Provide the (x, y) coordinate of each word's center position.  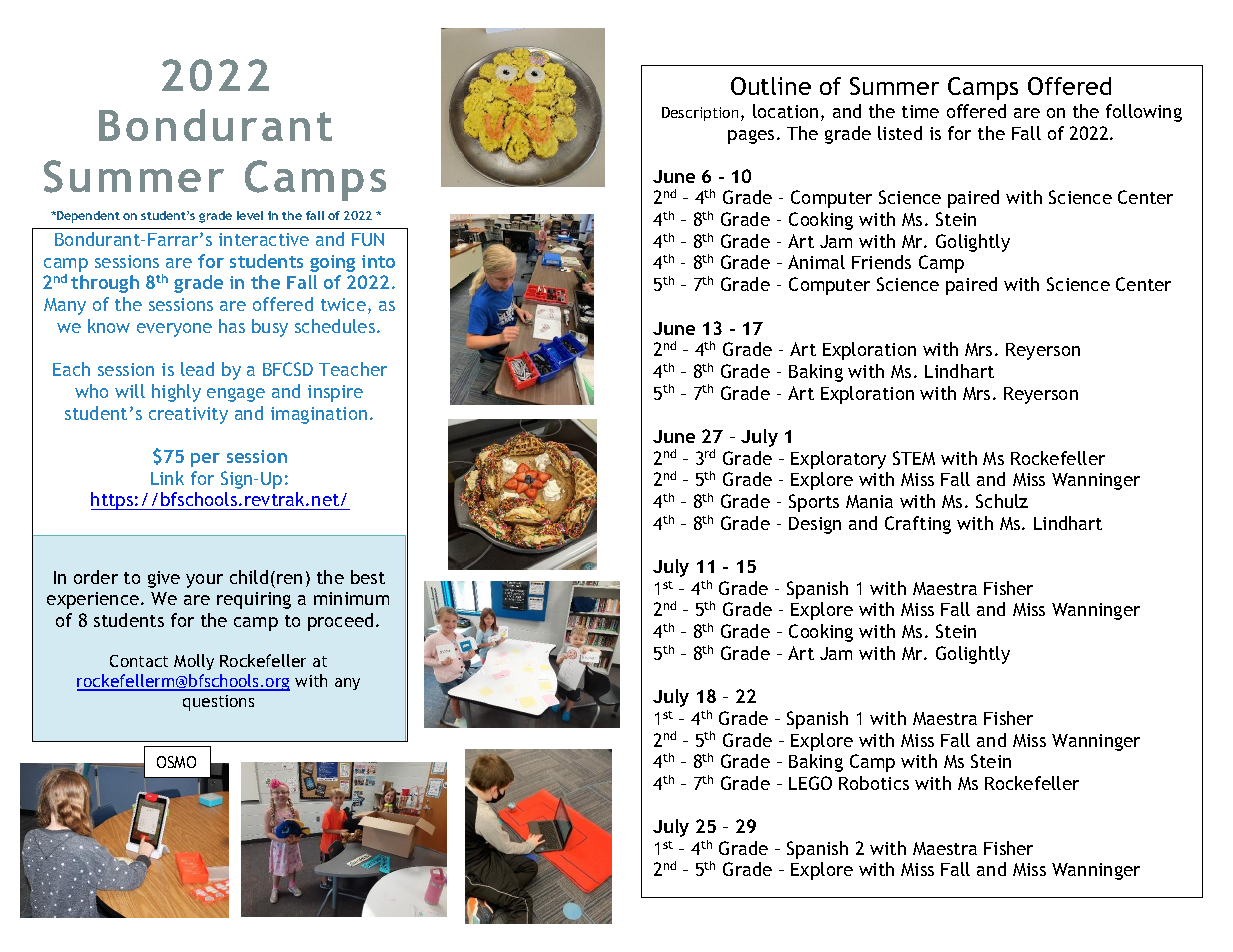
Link (167, 478)
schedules (336, 326)
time (920, 111)
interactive (264, 239)
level (250, 215)
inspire (335, 393)
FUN (368, 239)
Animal (816, 262)
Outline (771, 86)
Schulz (1002, 501)
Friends (881, 262)
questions (218, 703)
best (368, 577)
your (204, 581)
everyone (174, 330)
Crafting (918, 525)
